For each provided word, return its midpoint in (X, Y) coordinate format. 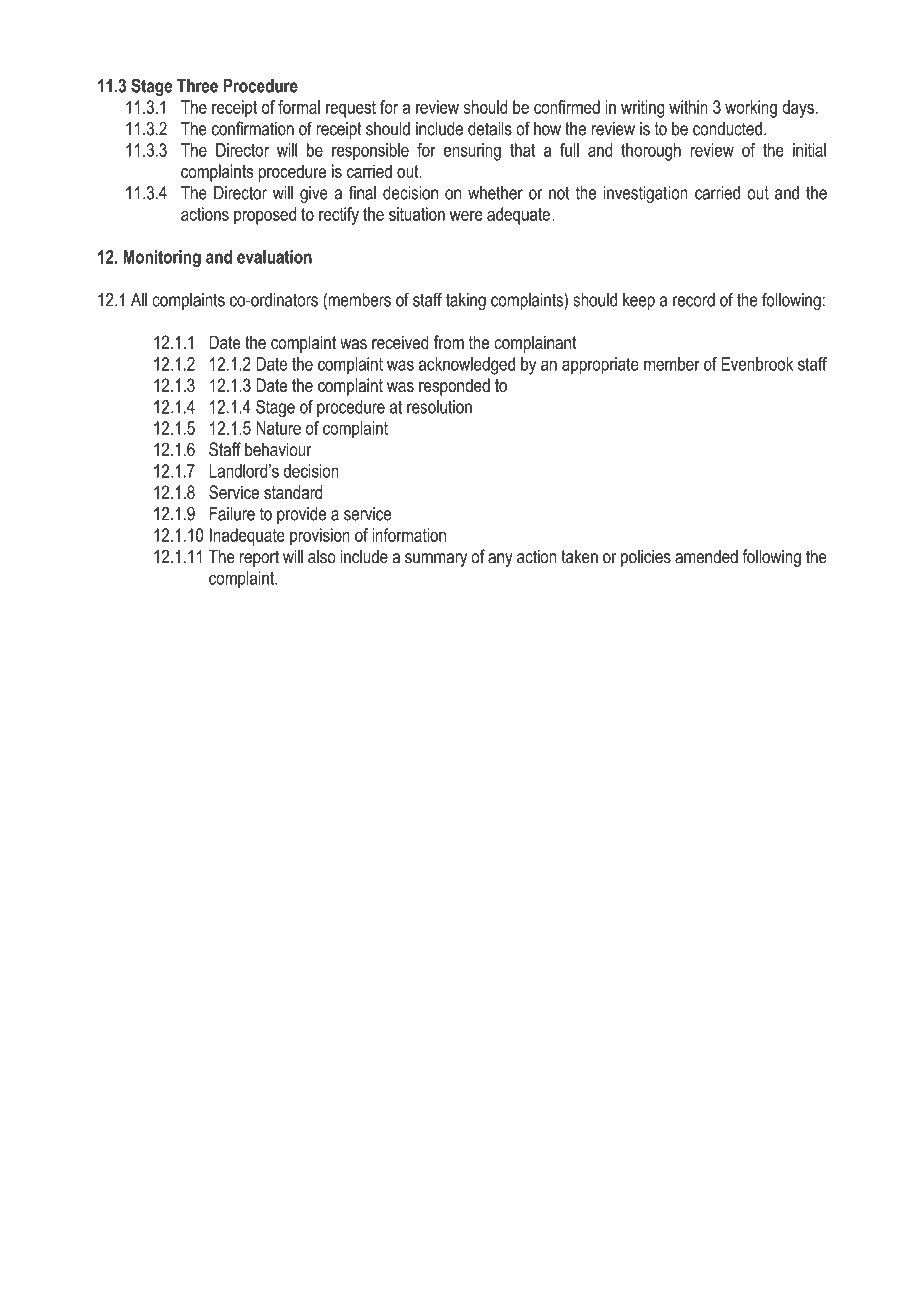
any (500, 560)
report (259, 558)
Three (197, 86)
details (490, 129)
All (139, 300)
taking (466, 302)
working (751, 109)
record (694, 300)
